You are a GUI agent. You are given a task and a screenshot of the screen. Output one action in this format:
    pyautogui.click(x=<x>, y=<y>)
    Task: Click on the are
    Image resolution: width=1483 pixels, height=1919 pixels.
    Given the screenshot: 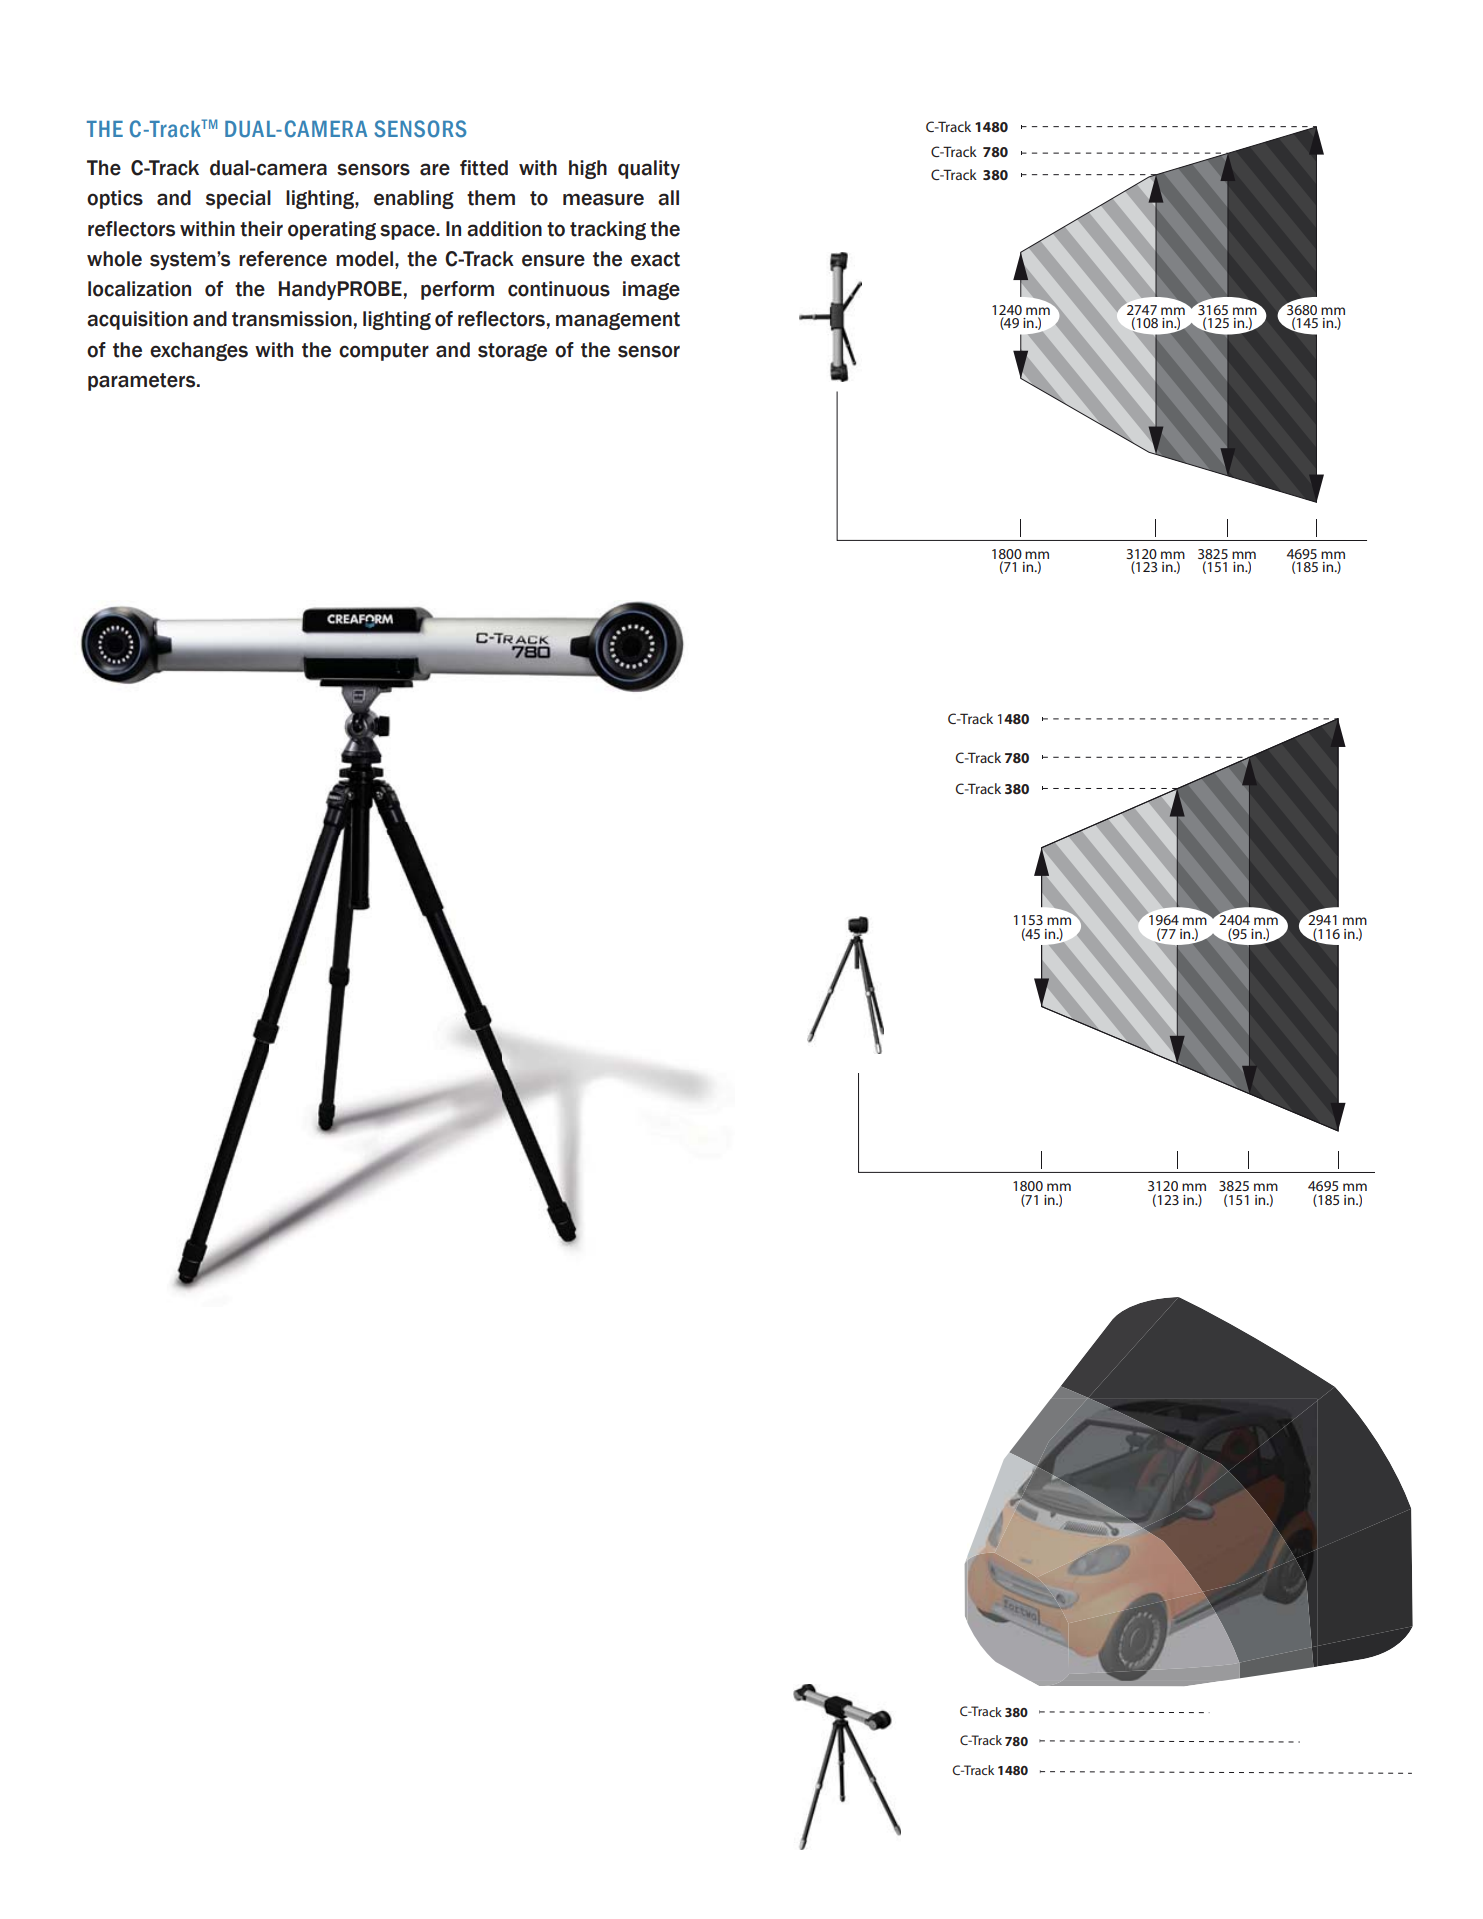 What is the action you would take?
    pyautogui.click(x=435, y=169)
